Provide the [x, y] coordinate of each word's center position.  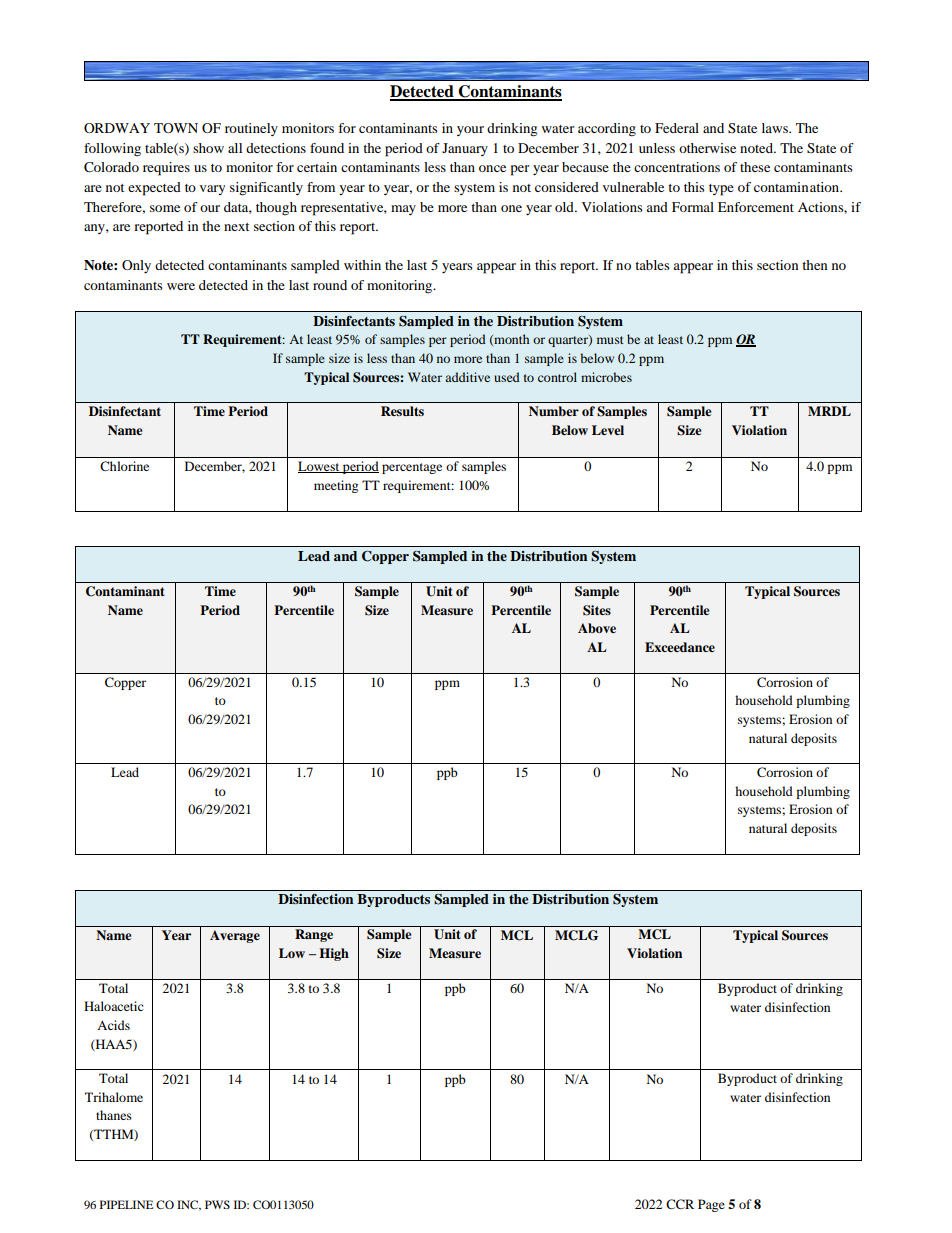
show [208, 148]
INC [188, 1205]
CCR [680, 1204]
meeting [336, 486]
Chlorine [124, 466]
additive [467, 377]
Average [235, 936]
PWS [217, 1204]
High [334, 954]
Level [608, 430]
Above [597, 628]
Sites [597, 610]
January [465, 149]
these [755, 167]
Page [711, 1205]
